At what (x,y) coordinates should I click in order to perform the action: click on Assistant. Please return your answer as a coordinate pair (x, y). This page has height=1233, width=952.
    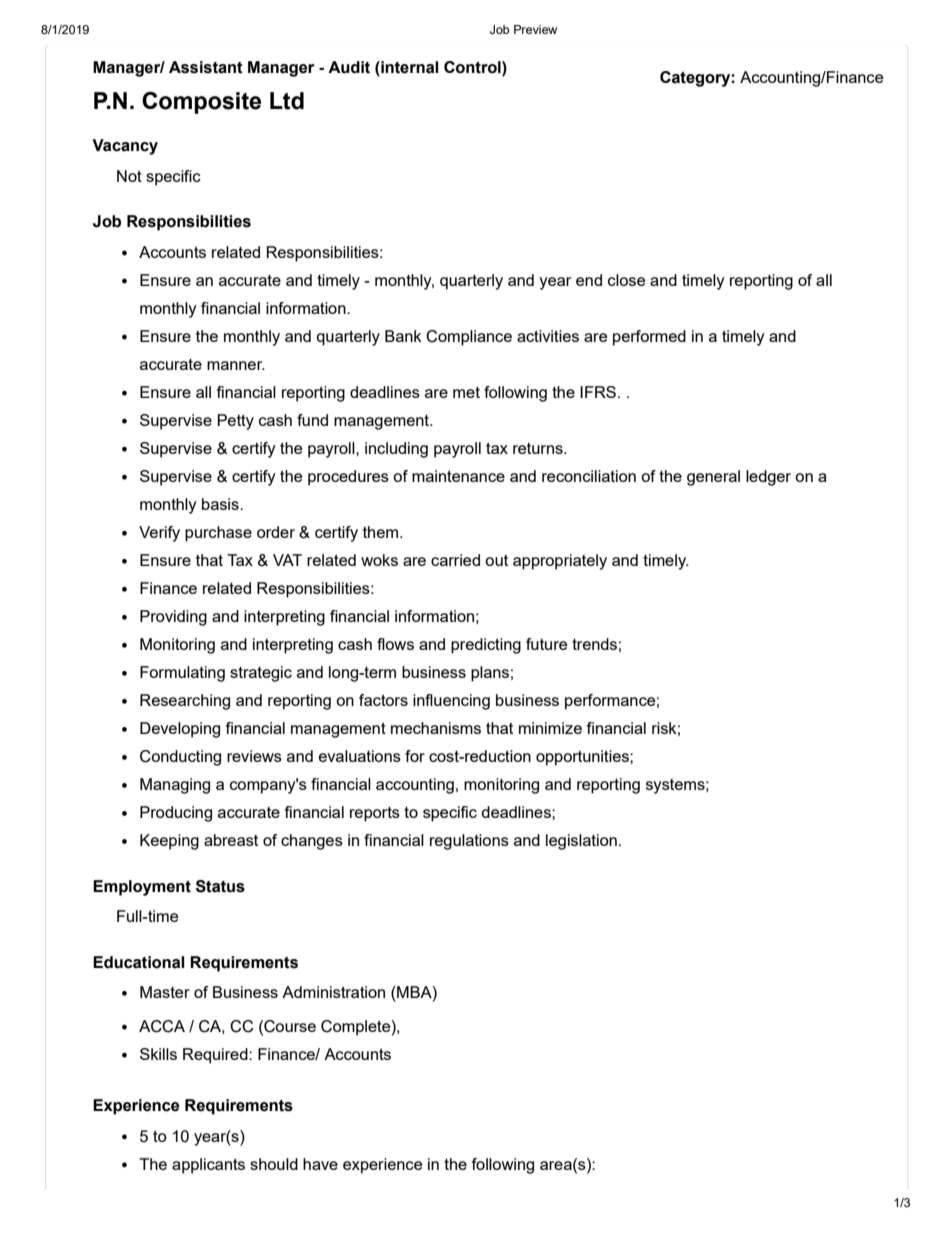
    Looking at the image, I should click on (206, 67).
